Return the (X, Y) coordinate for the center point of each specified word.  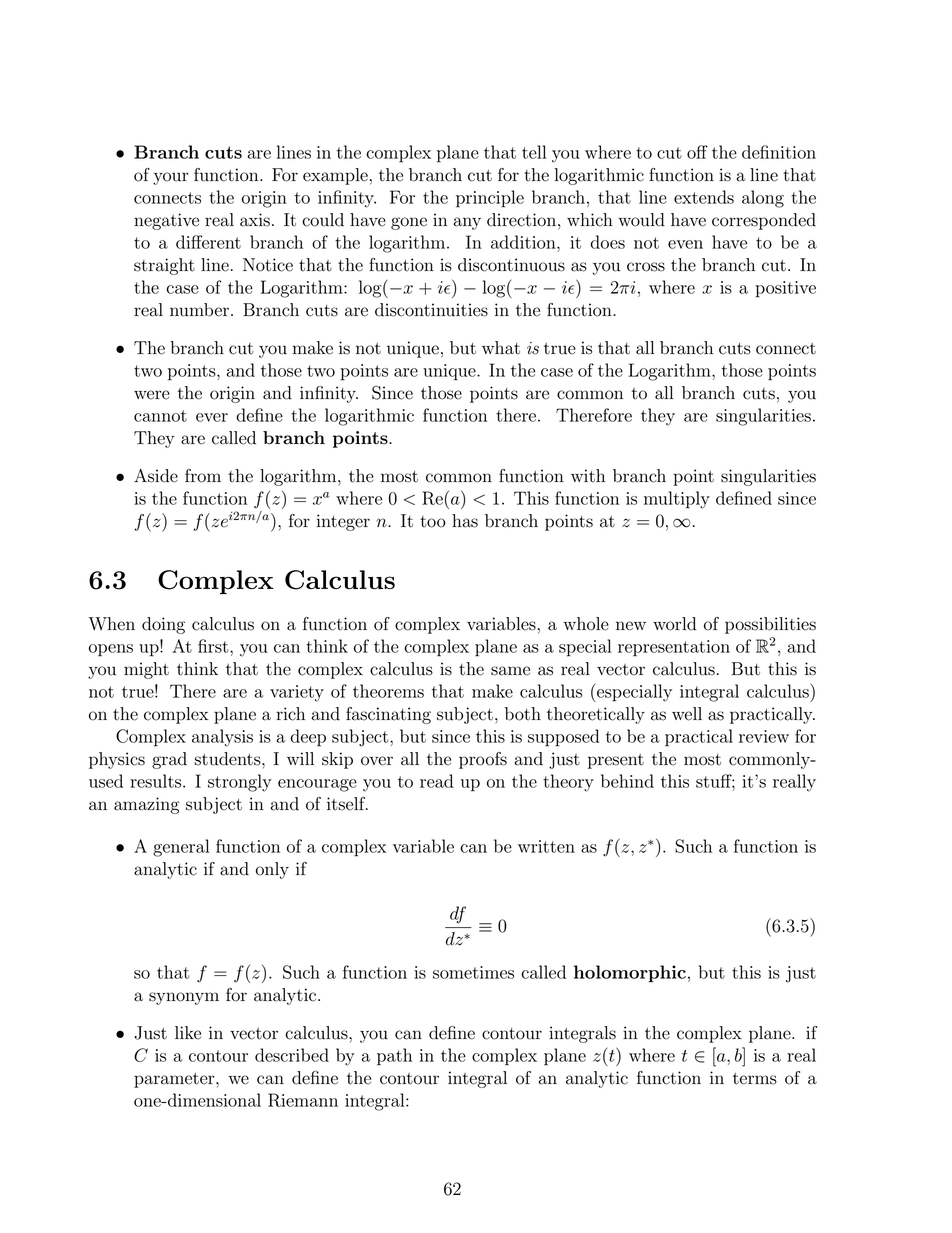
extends (704, 197)
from (203, 476)
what (501, 348)
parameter (175, 1080)
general (181, 848)
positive (785, 289)
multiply (677, 500)
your (170, 178)
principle (490, 199)
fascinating (388, 715)
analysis (222, 738)
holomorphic (630, 974)
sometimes (473, 972)
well (687, 714)
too (433, 522)
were (152, 395)
